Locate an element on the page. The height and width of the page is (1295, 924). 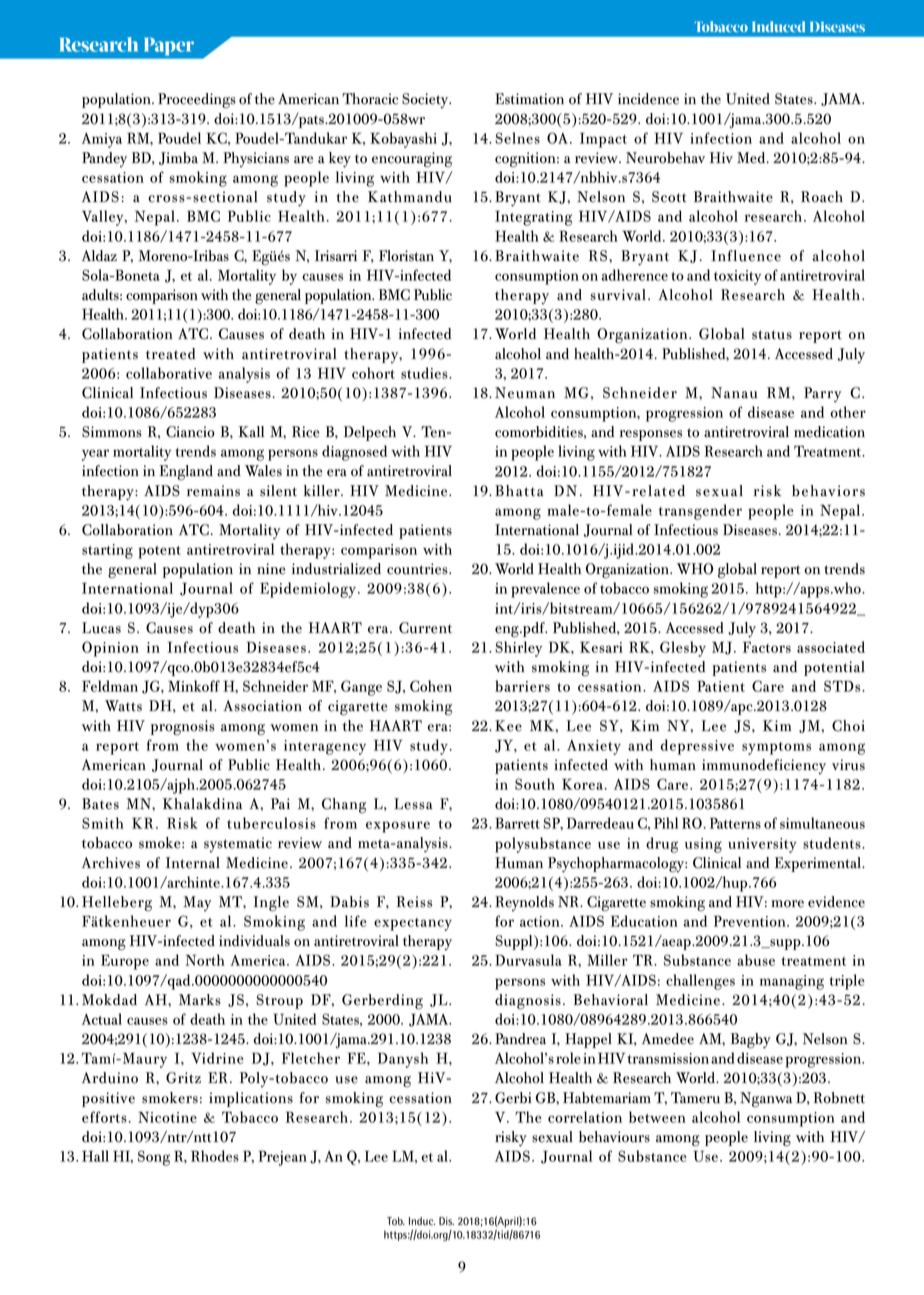
Barrett is located at coordinates (517, 823).
